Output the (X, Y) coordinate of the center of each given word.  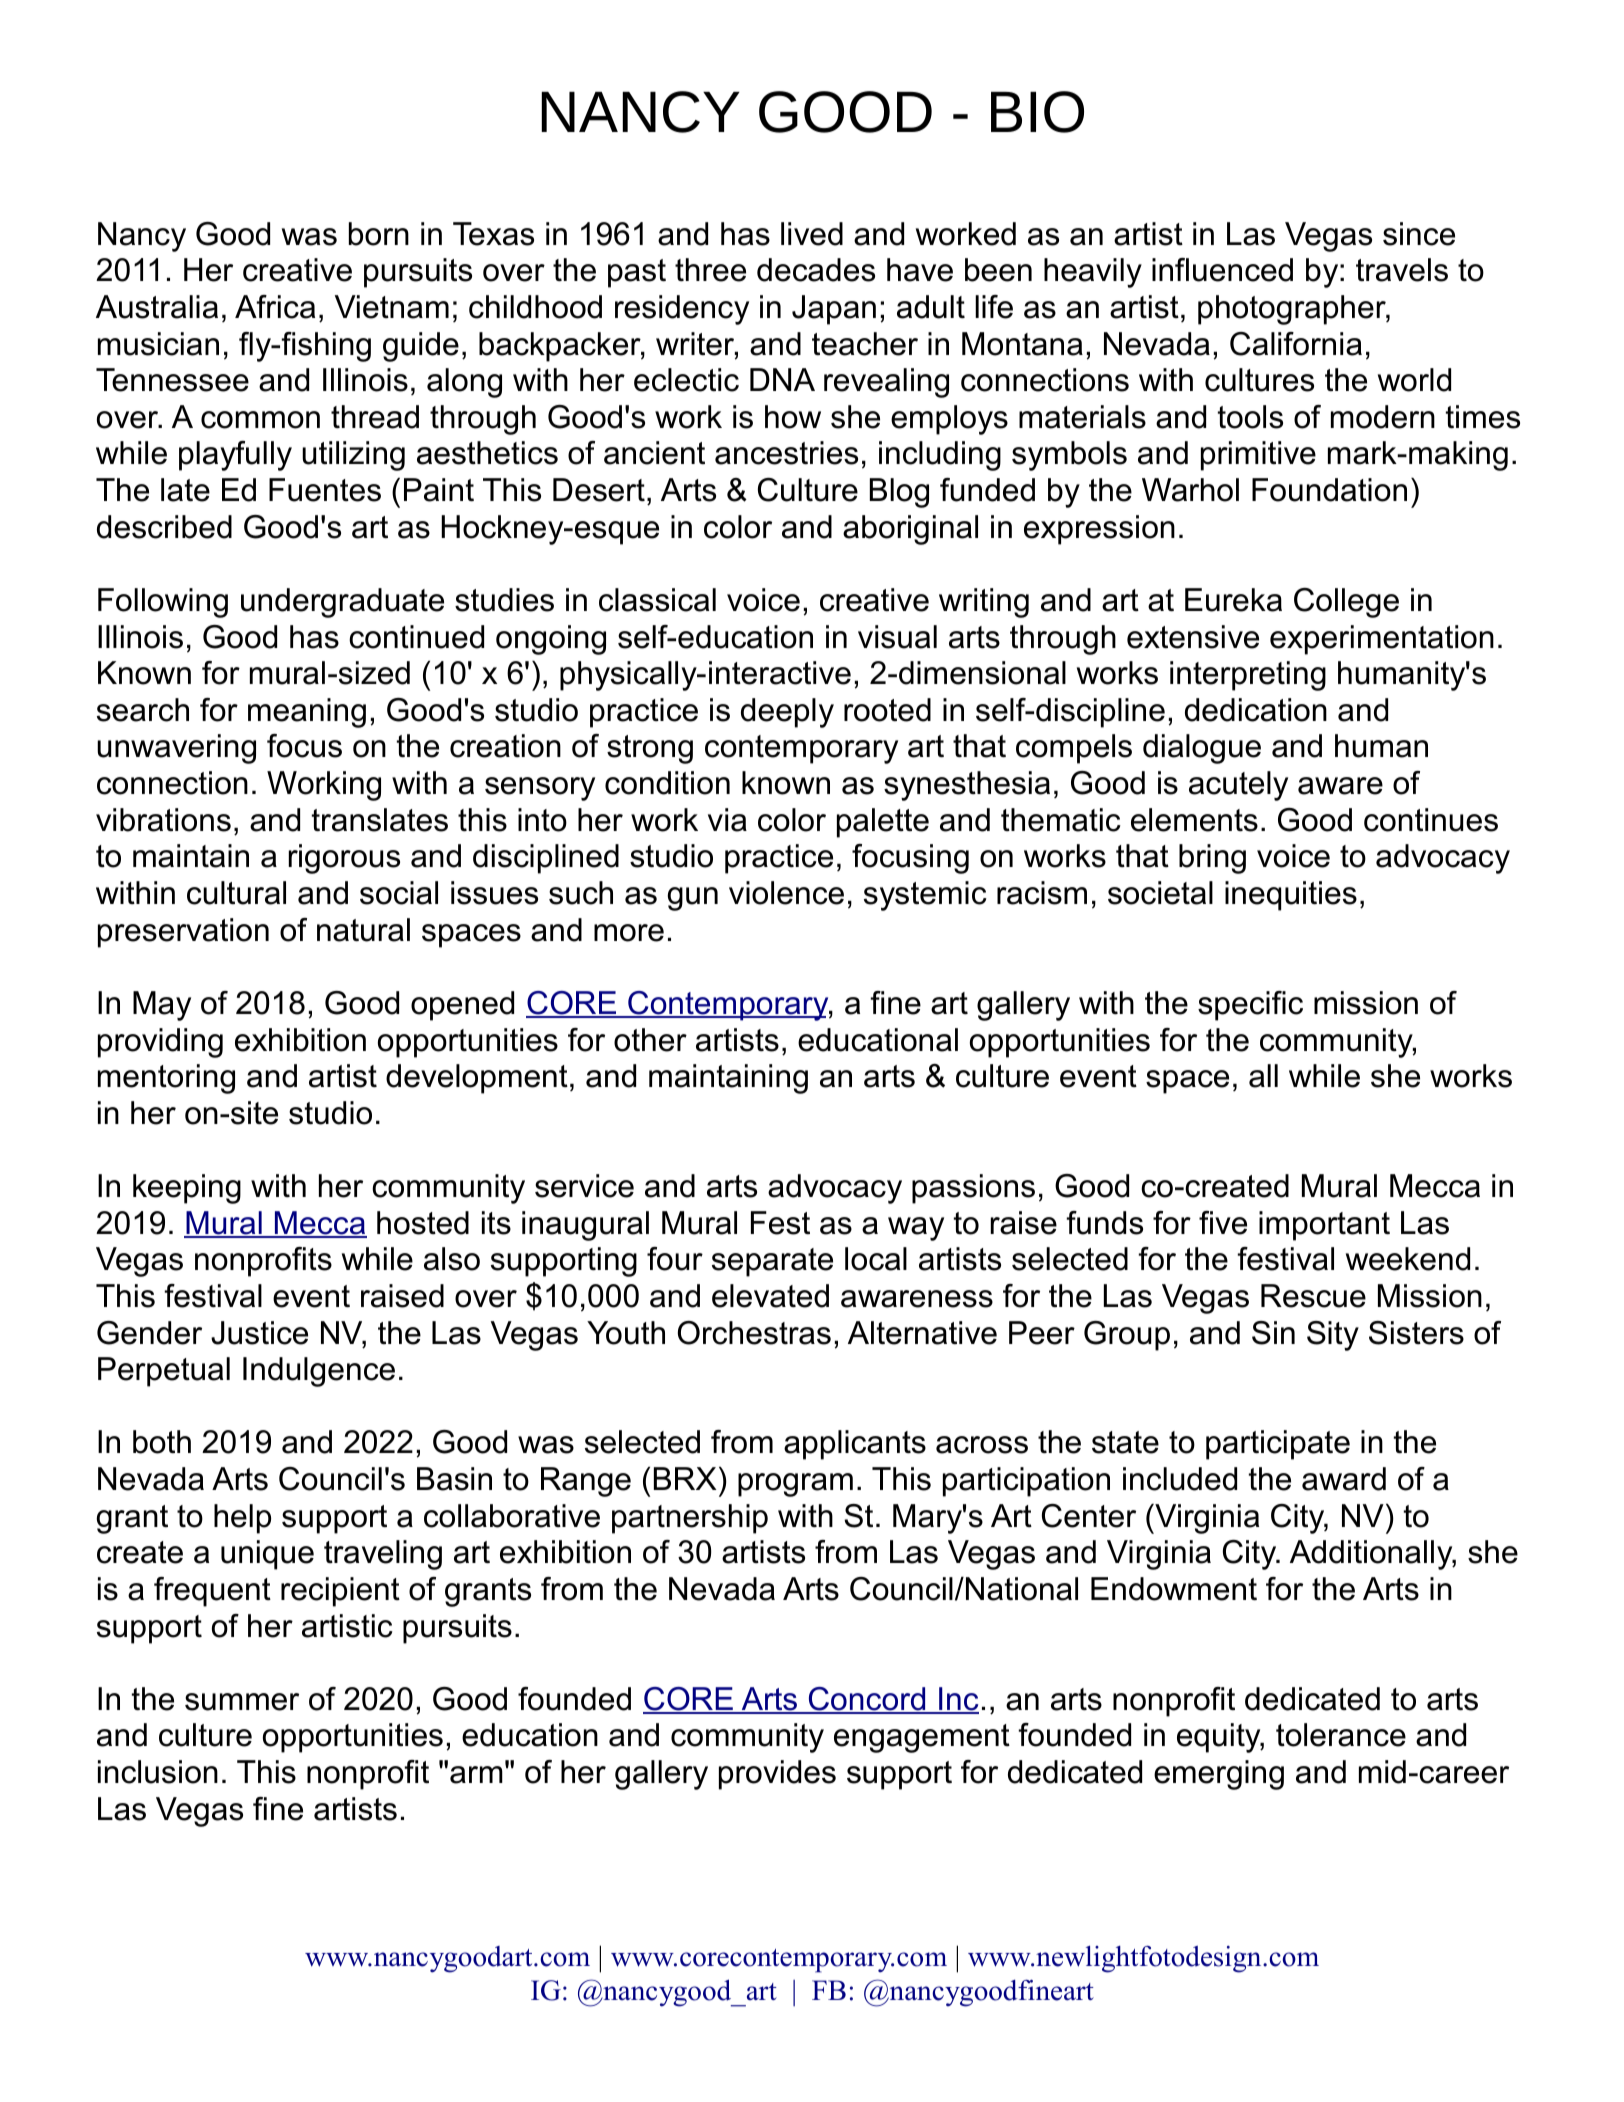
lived (812, 234)
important (1324, 1226)
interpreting (1248, 676)
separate (772, 1262)
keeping (187, 1189)
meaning (307, 713)
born (379, 234)
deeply (787, 713)
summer (242, 1702)
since (1419, 234)
